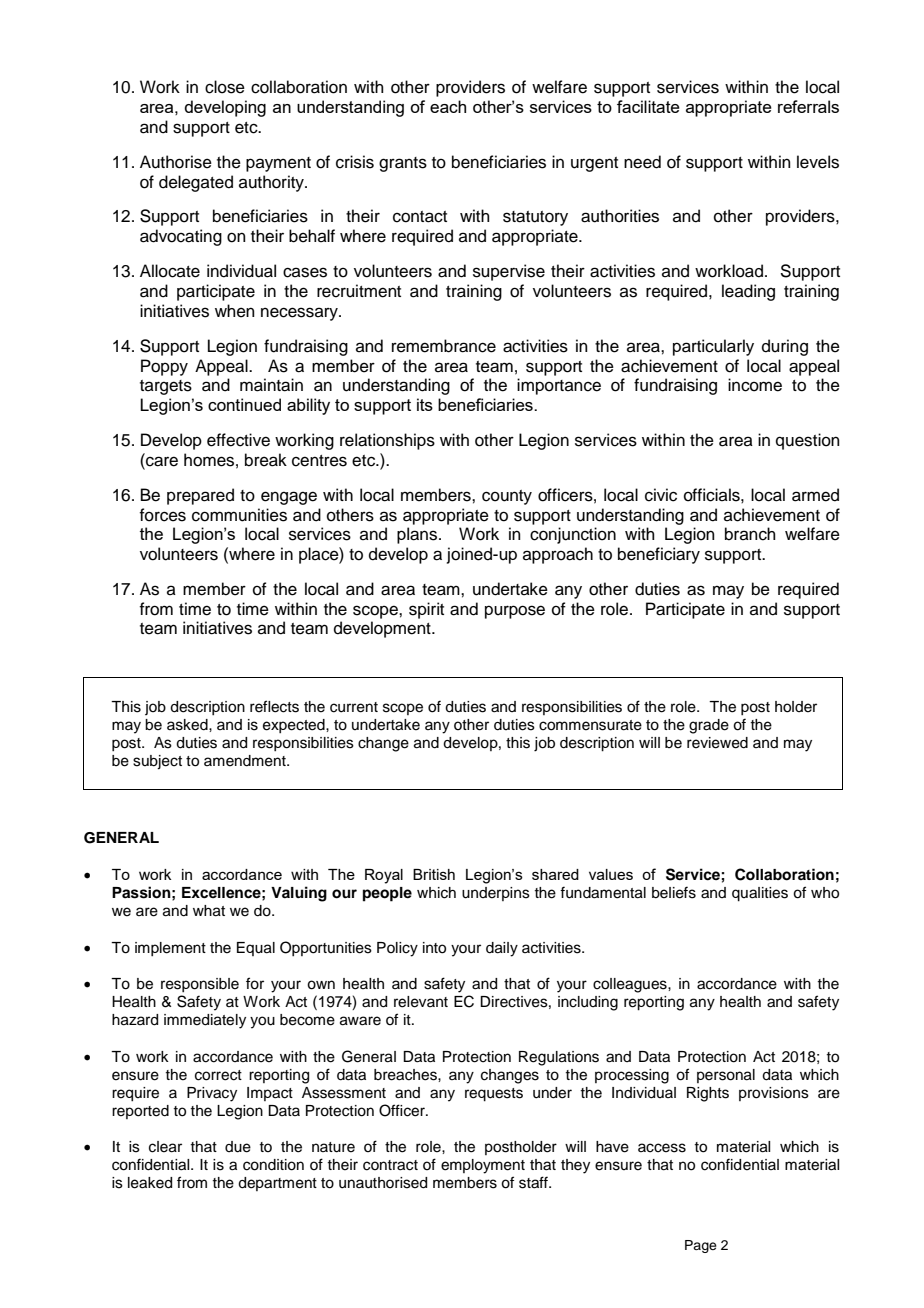 This screenshot has height=1308, width=924. What do you see at coordinates (274, 706) in the screenshot?
I see `reflects` at bounding box center [274, 706].
